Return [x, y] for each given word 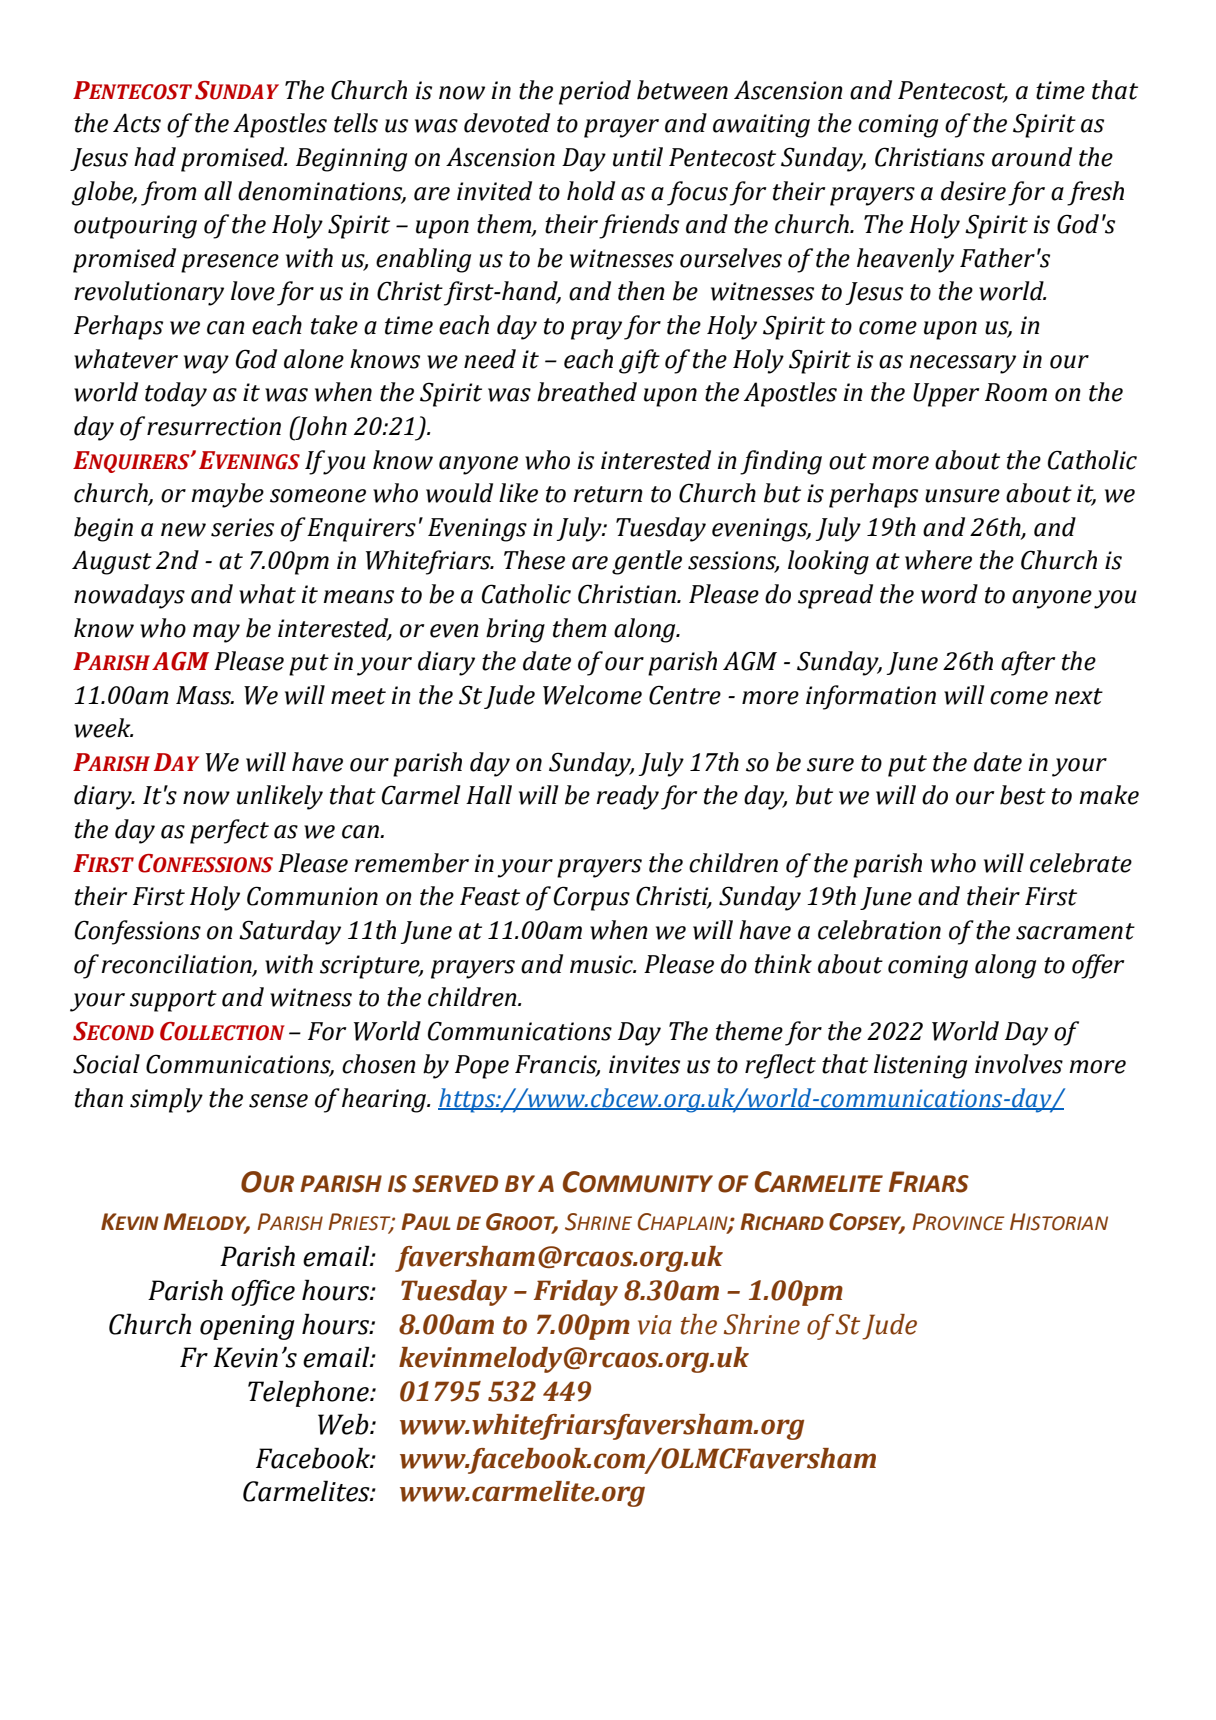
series [242, 527]
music [603, 964]
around [1032, 157]
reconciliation [177, 964]
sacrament [1075, 931]
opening [247, 1327]
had [155, 157]
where [938, 560]
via [655, 1325]
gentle [647, 562]
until [638, 157]
